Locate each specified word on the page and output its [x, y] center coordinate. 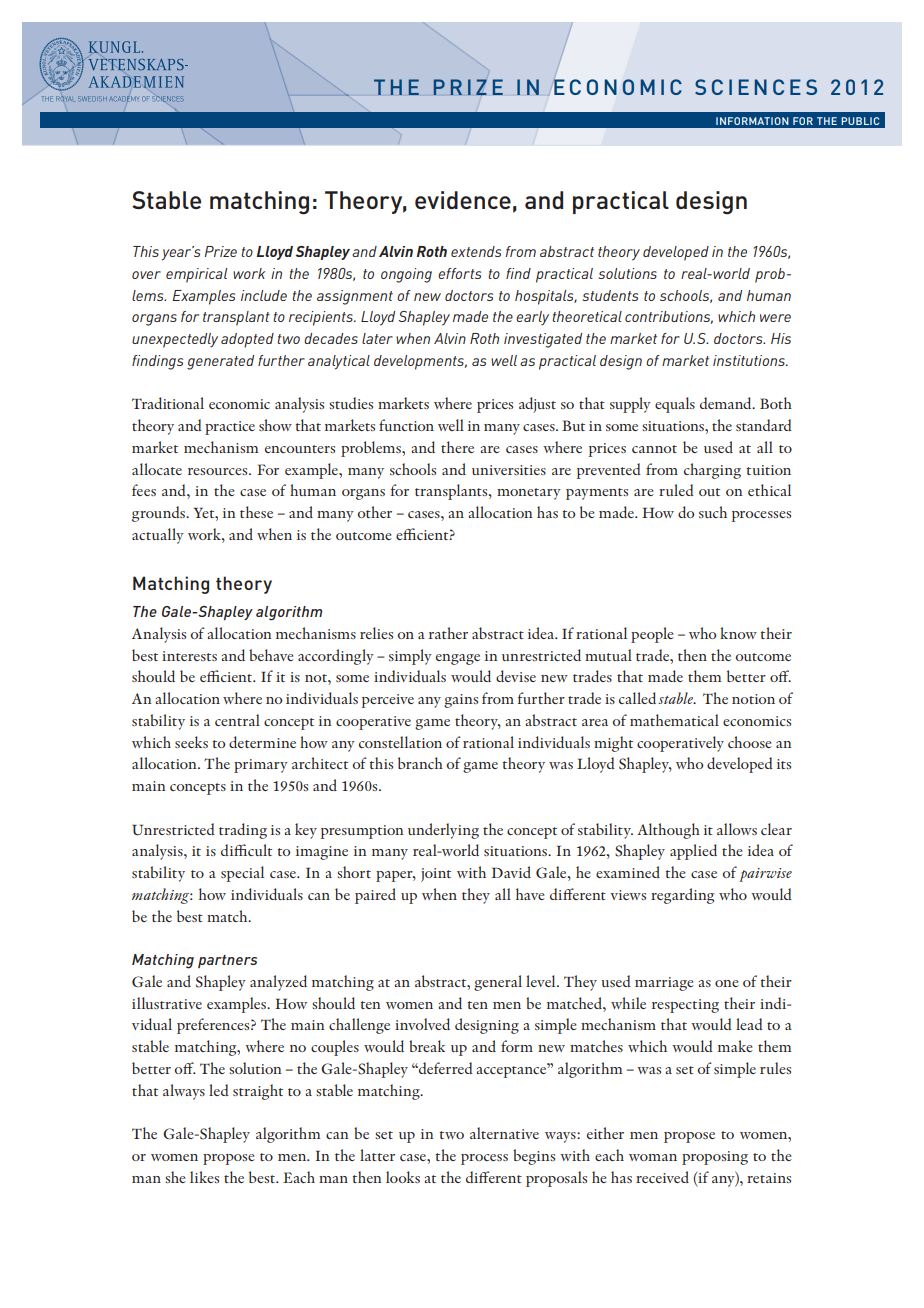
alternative [504, 1133]
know [738, 633]
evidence [463, 200]
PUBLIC [860, 121]
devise [516, 676]
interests [189, 656]
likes [204, 1177]
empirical [196, 275]
